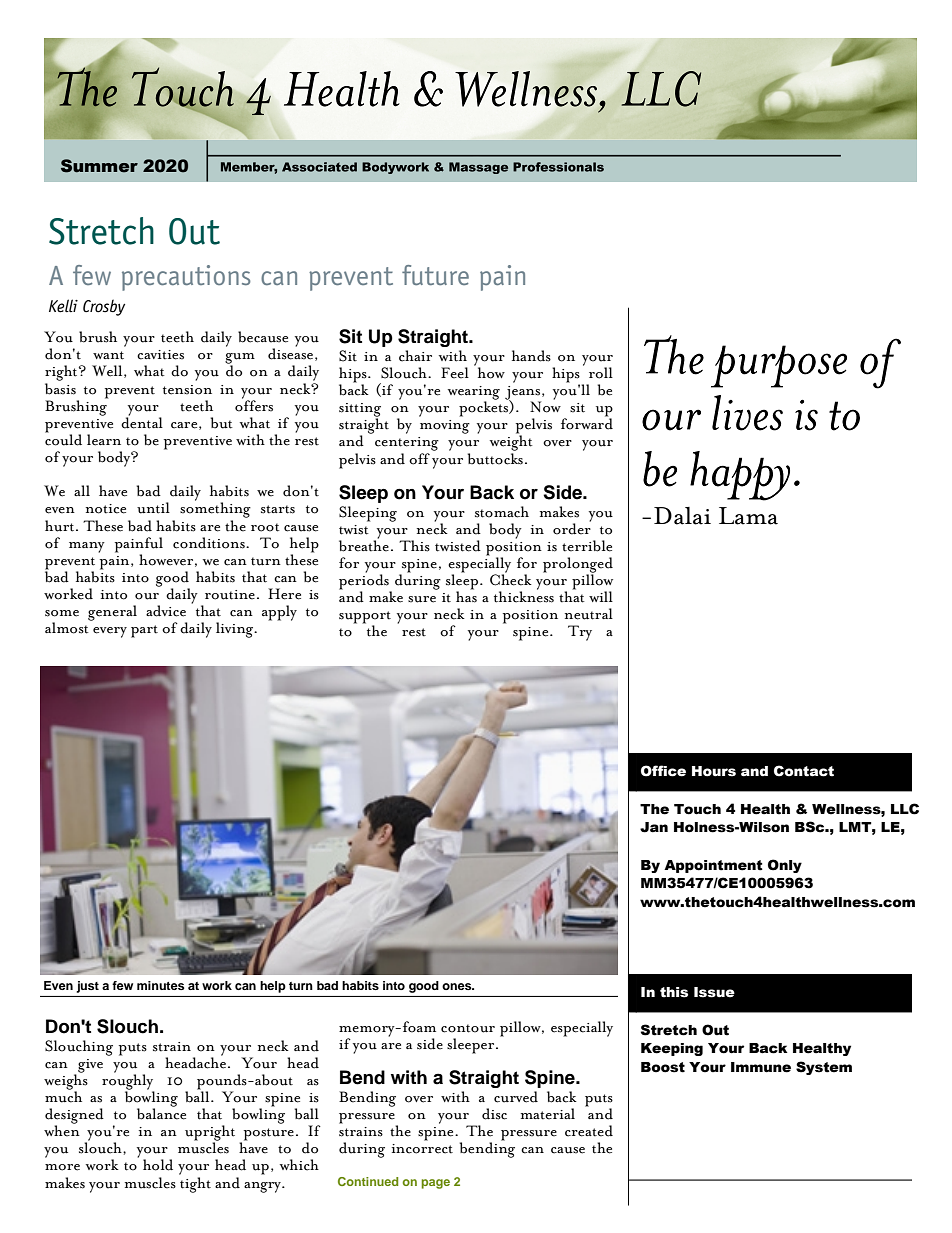 This page has height=1233, width=952. Describe the element at coordinates (747, 413) in the page. I see `lives` at that location.
